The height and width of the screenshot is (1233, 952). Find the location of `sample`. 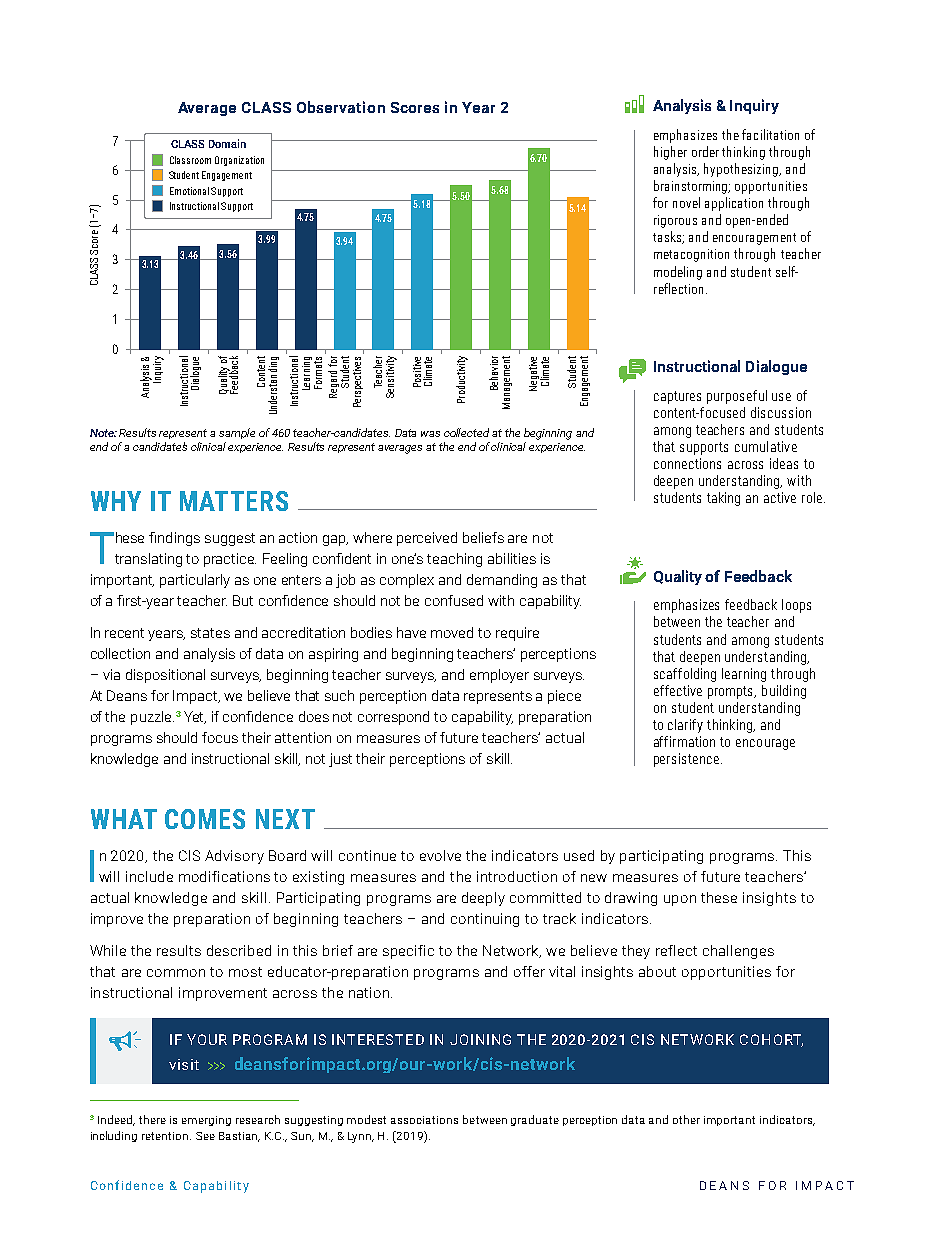

sample is located at coordinates (237, 433).
